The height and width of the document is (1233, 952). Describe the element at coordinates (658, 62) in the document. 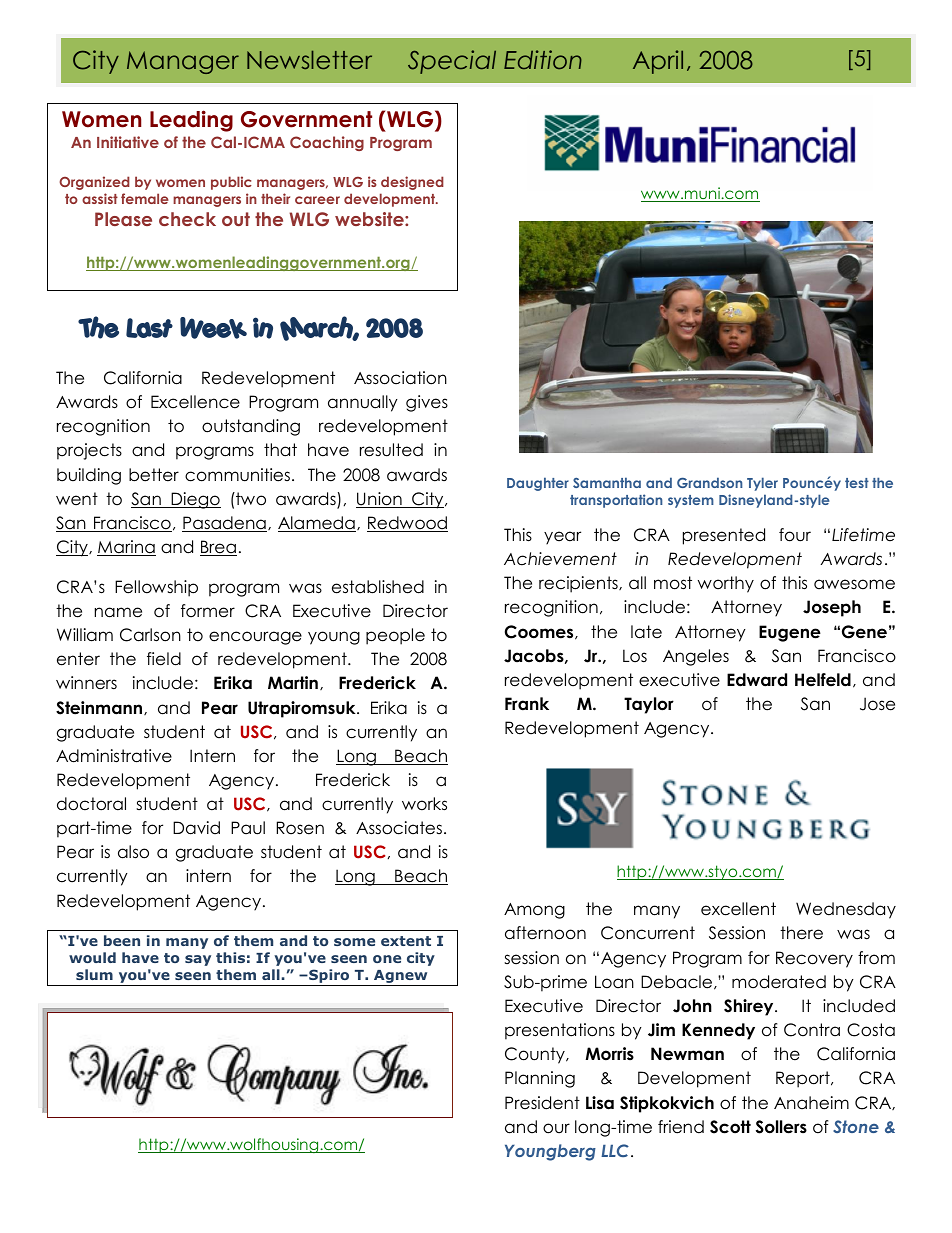

I see `April` at that location.
